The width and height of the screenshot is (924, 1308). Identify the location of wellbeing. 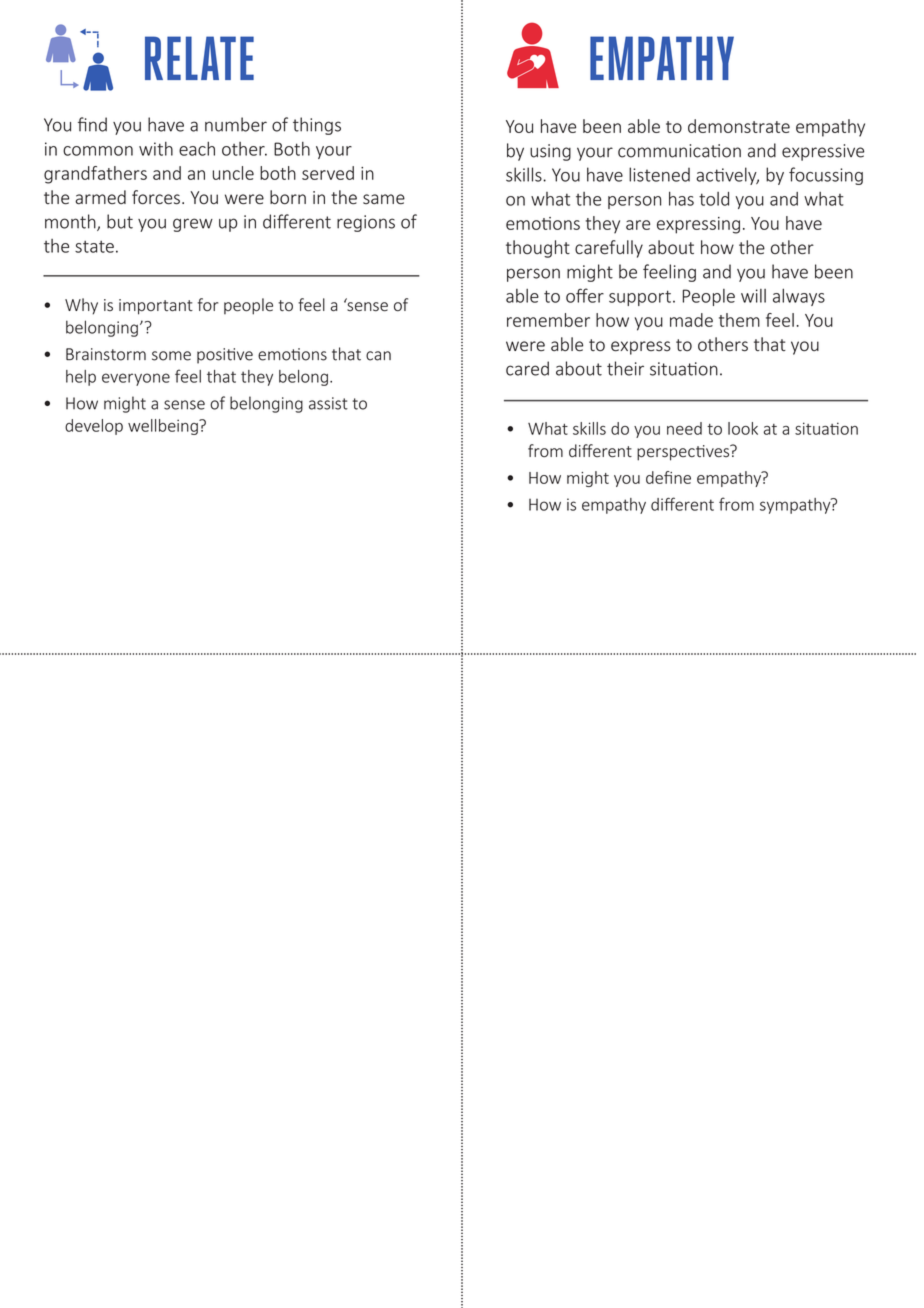
(164, 427).
